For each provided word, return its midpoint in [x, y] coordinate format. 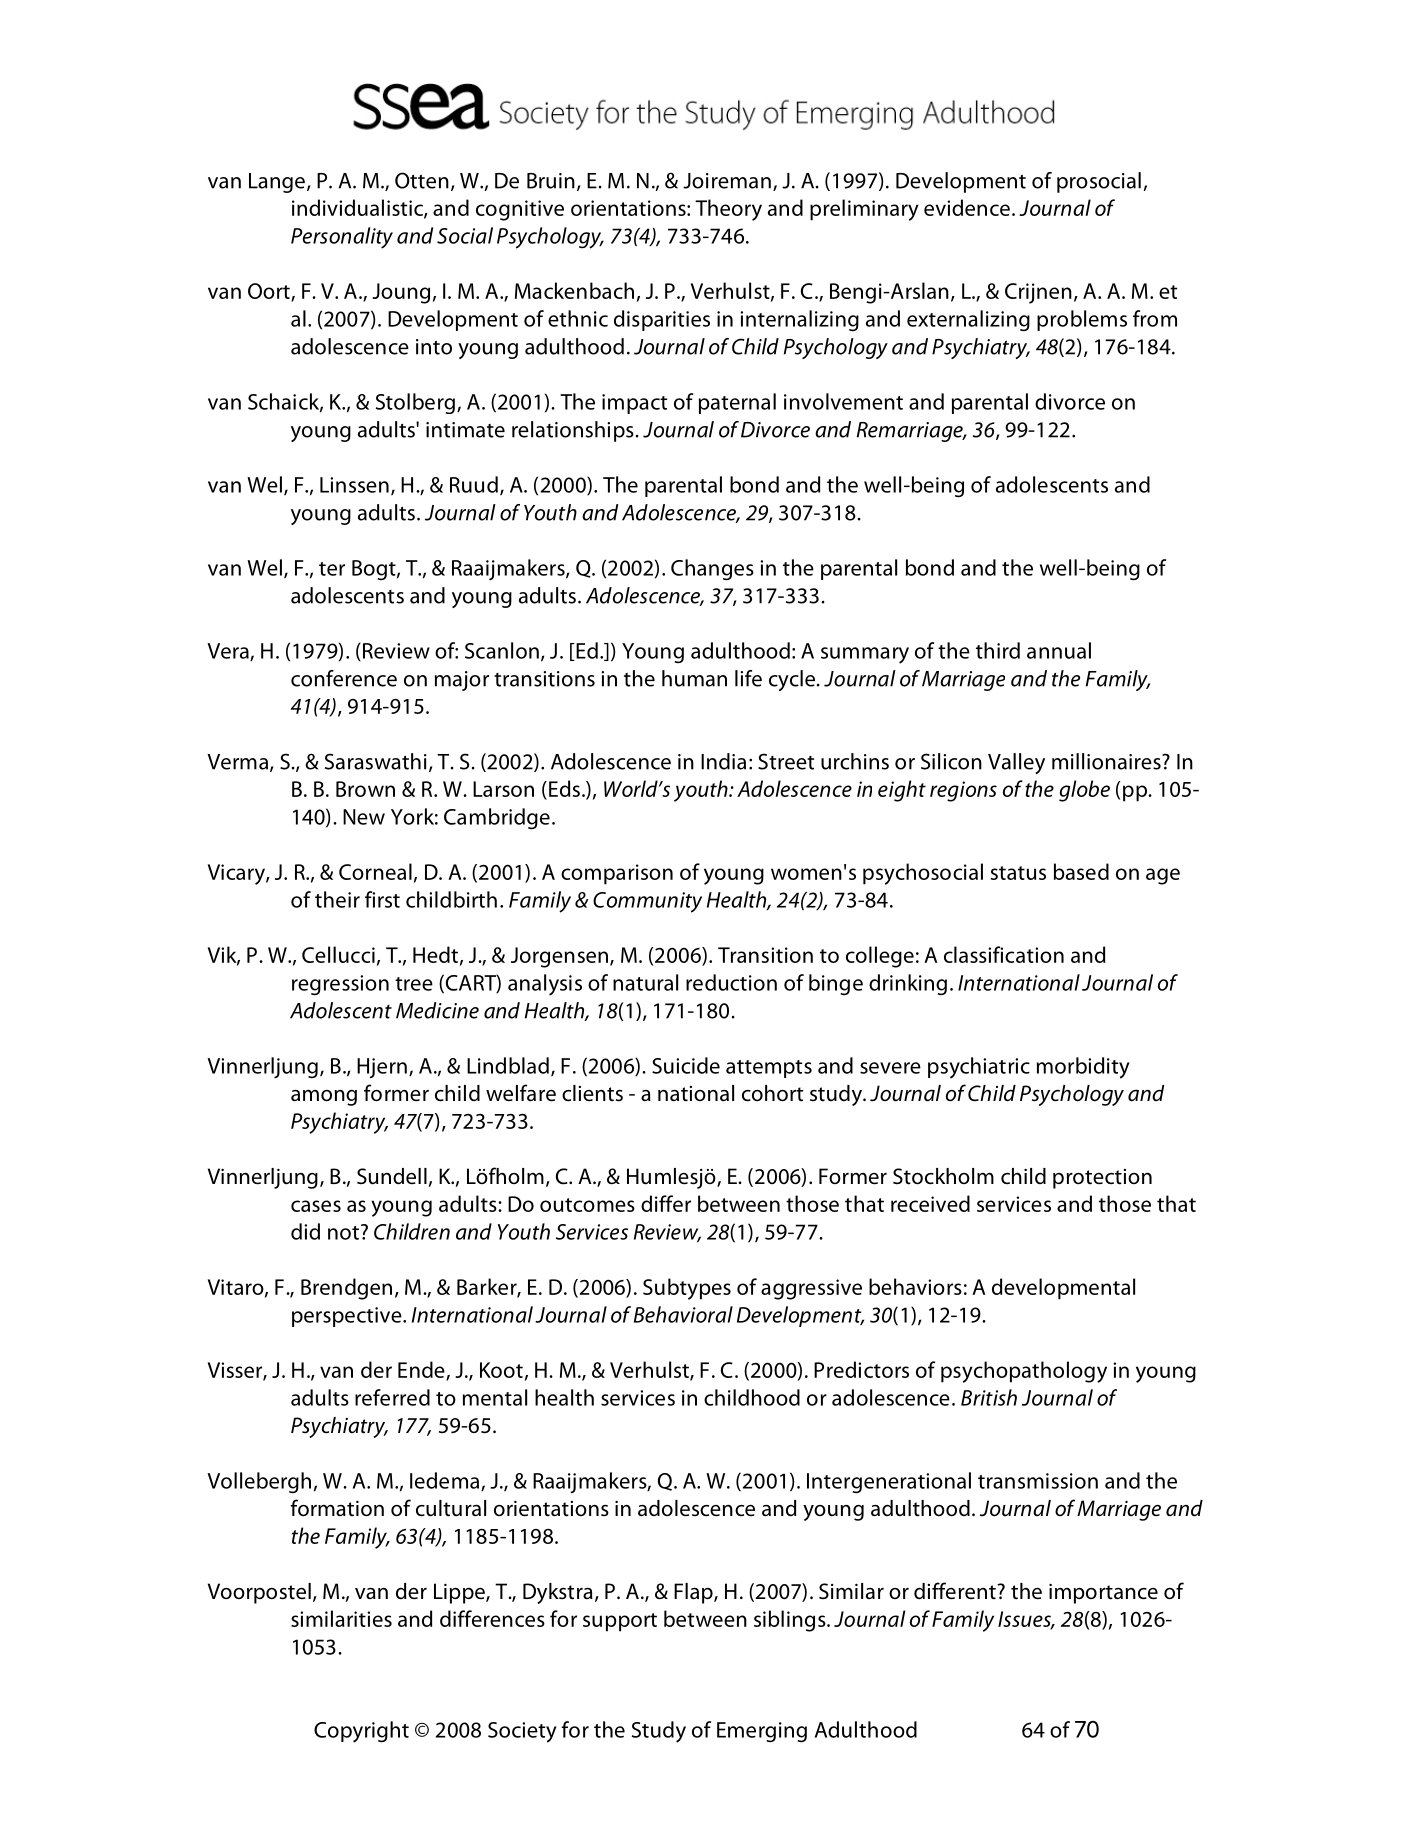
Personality [342, 238]
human [694, 678]
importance [1103, 1593]
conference [344, 678]
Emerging [762, 1732]
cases [316, 1206]
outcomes [587, 1205]
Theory [728, 210]
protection [1102, 1179]
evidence [967, 207]
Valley [1016, 763]
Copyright [361, 1732]
